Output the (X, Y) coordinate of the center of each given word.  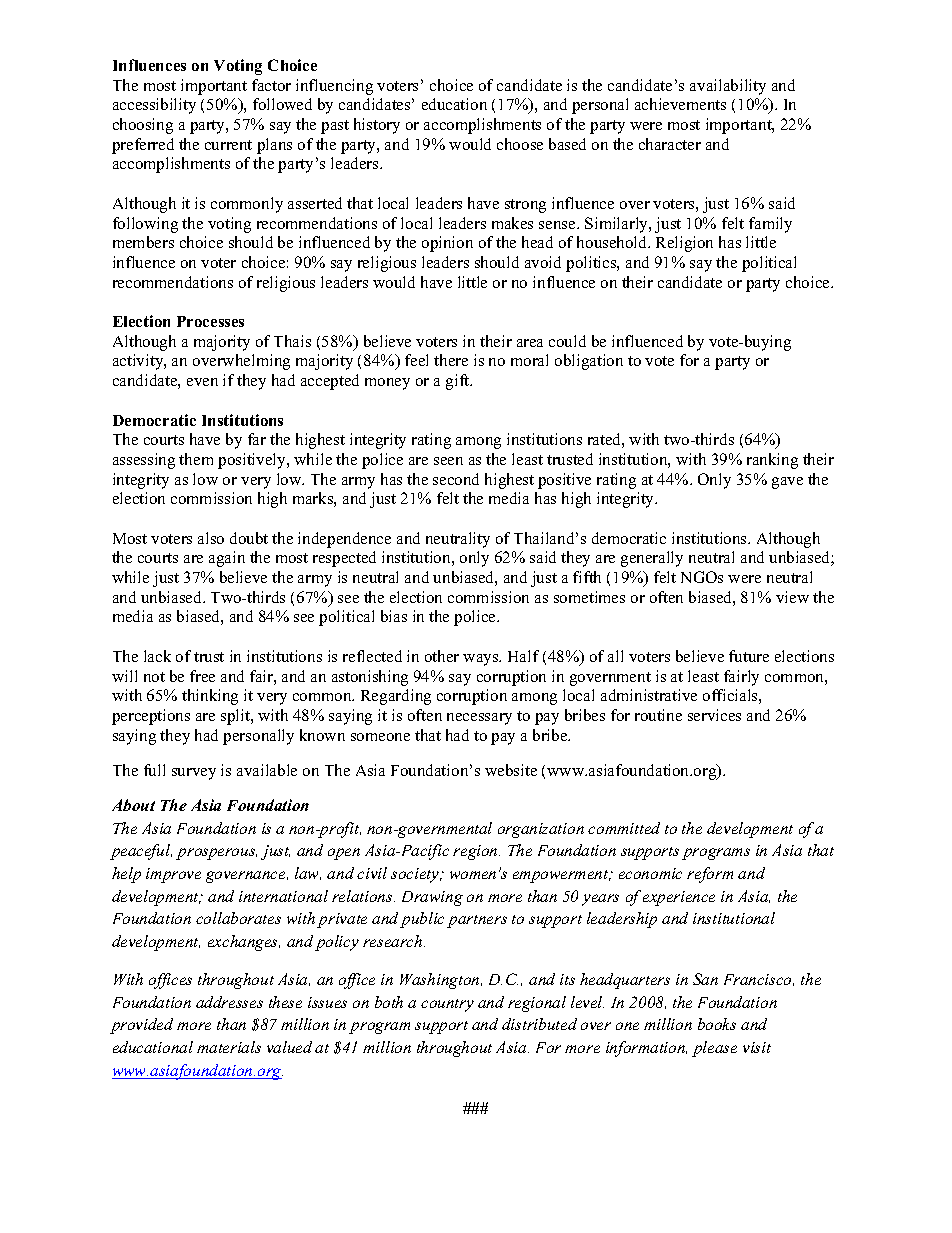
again (227, 559)
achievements (680, 104)
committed (624, 828)
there (451, 360)
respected (344, 559)
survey (194, 774)
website (511, 770)
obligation (589, 362)
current (228, 145)
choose (520, 144)
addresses (229, 1002)
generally (652, 559)
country (447, 1005)
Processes (210, 321)
